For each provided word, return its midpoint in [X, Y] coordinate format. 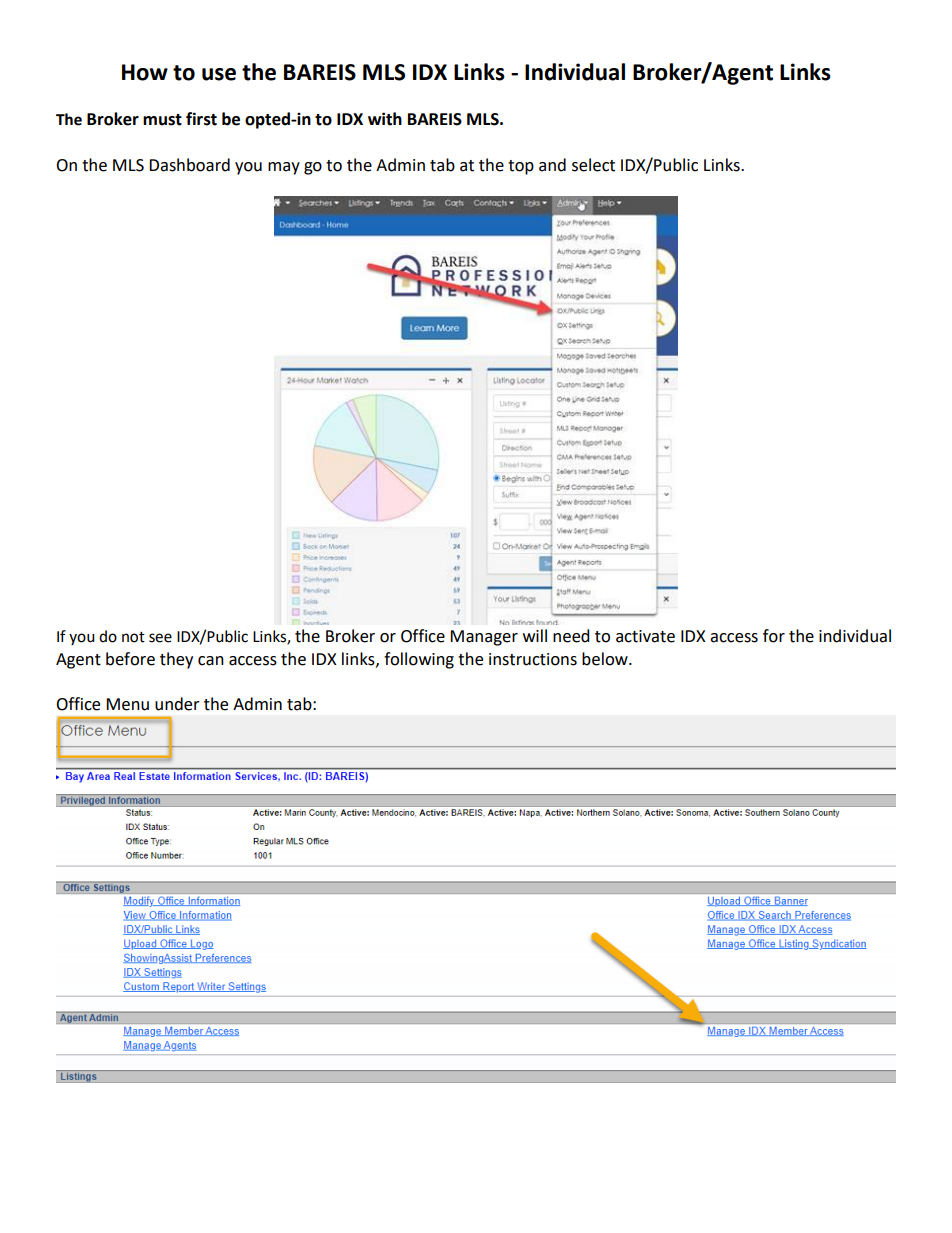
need [571, 636]
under [177, 704]
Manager [484, 638]
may [284, 168]
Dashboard [189, 165]
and [552, 165]
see [160, 638]
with [385, 119]
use [219, 74]
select [593, 165]
